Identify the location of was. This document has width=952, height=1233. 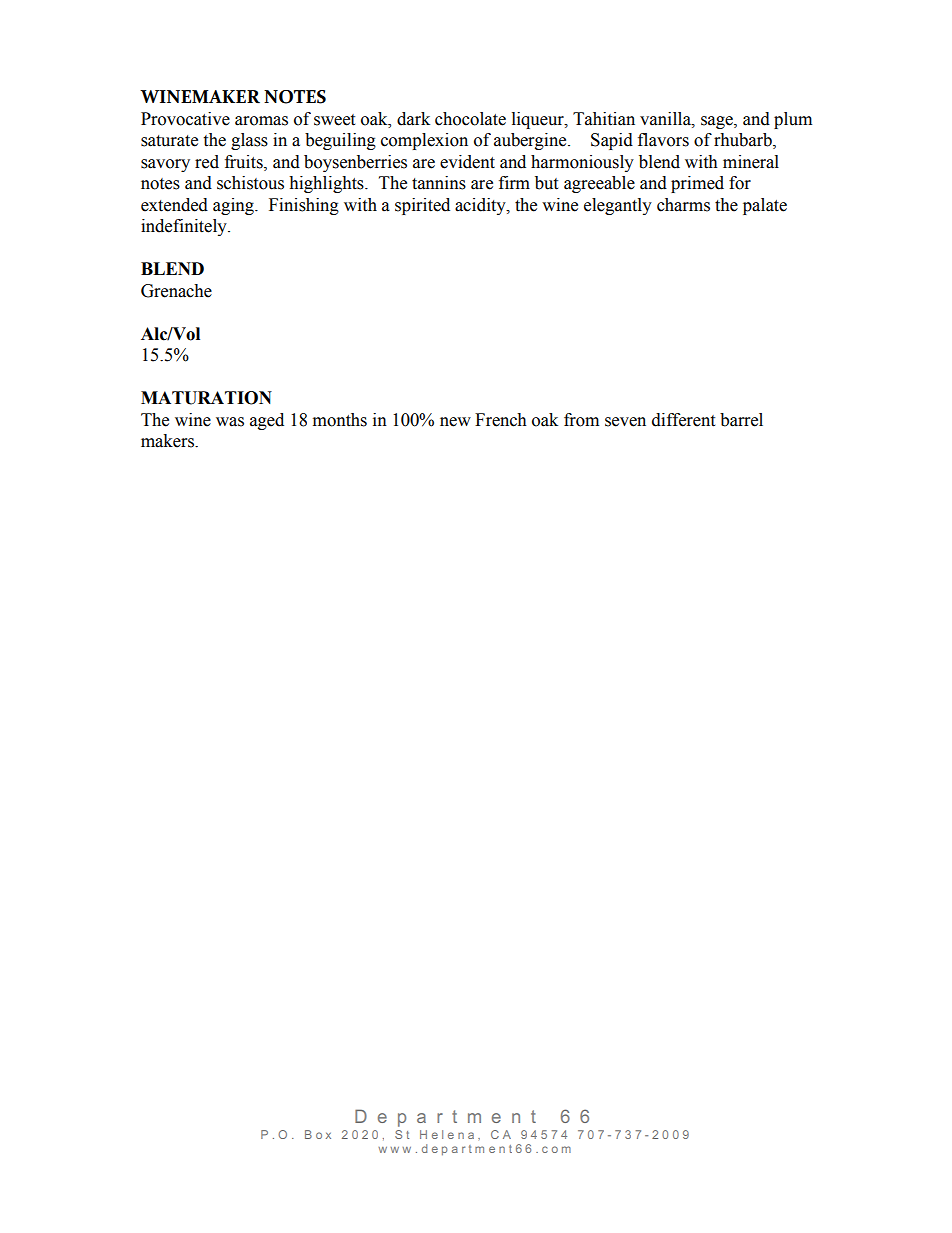
(230, 422).
